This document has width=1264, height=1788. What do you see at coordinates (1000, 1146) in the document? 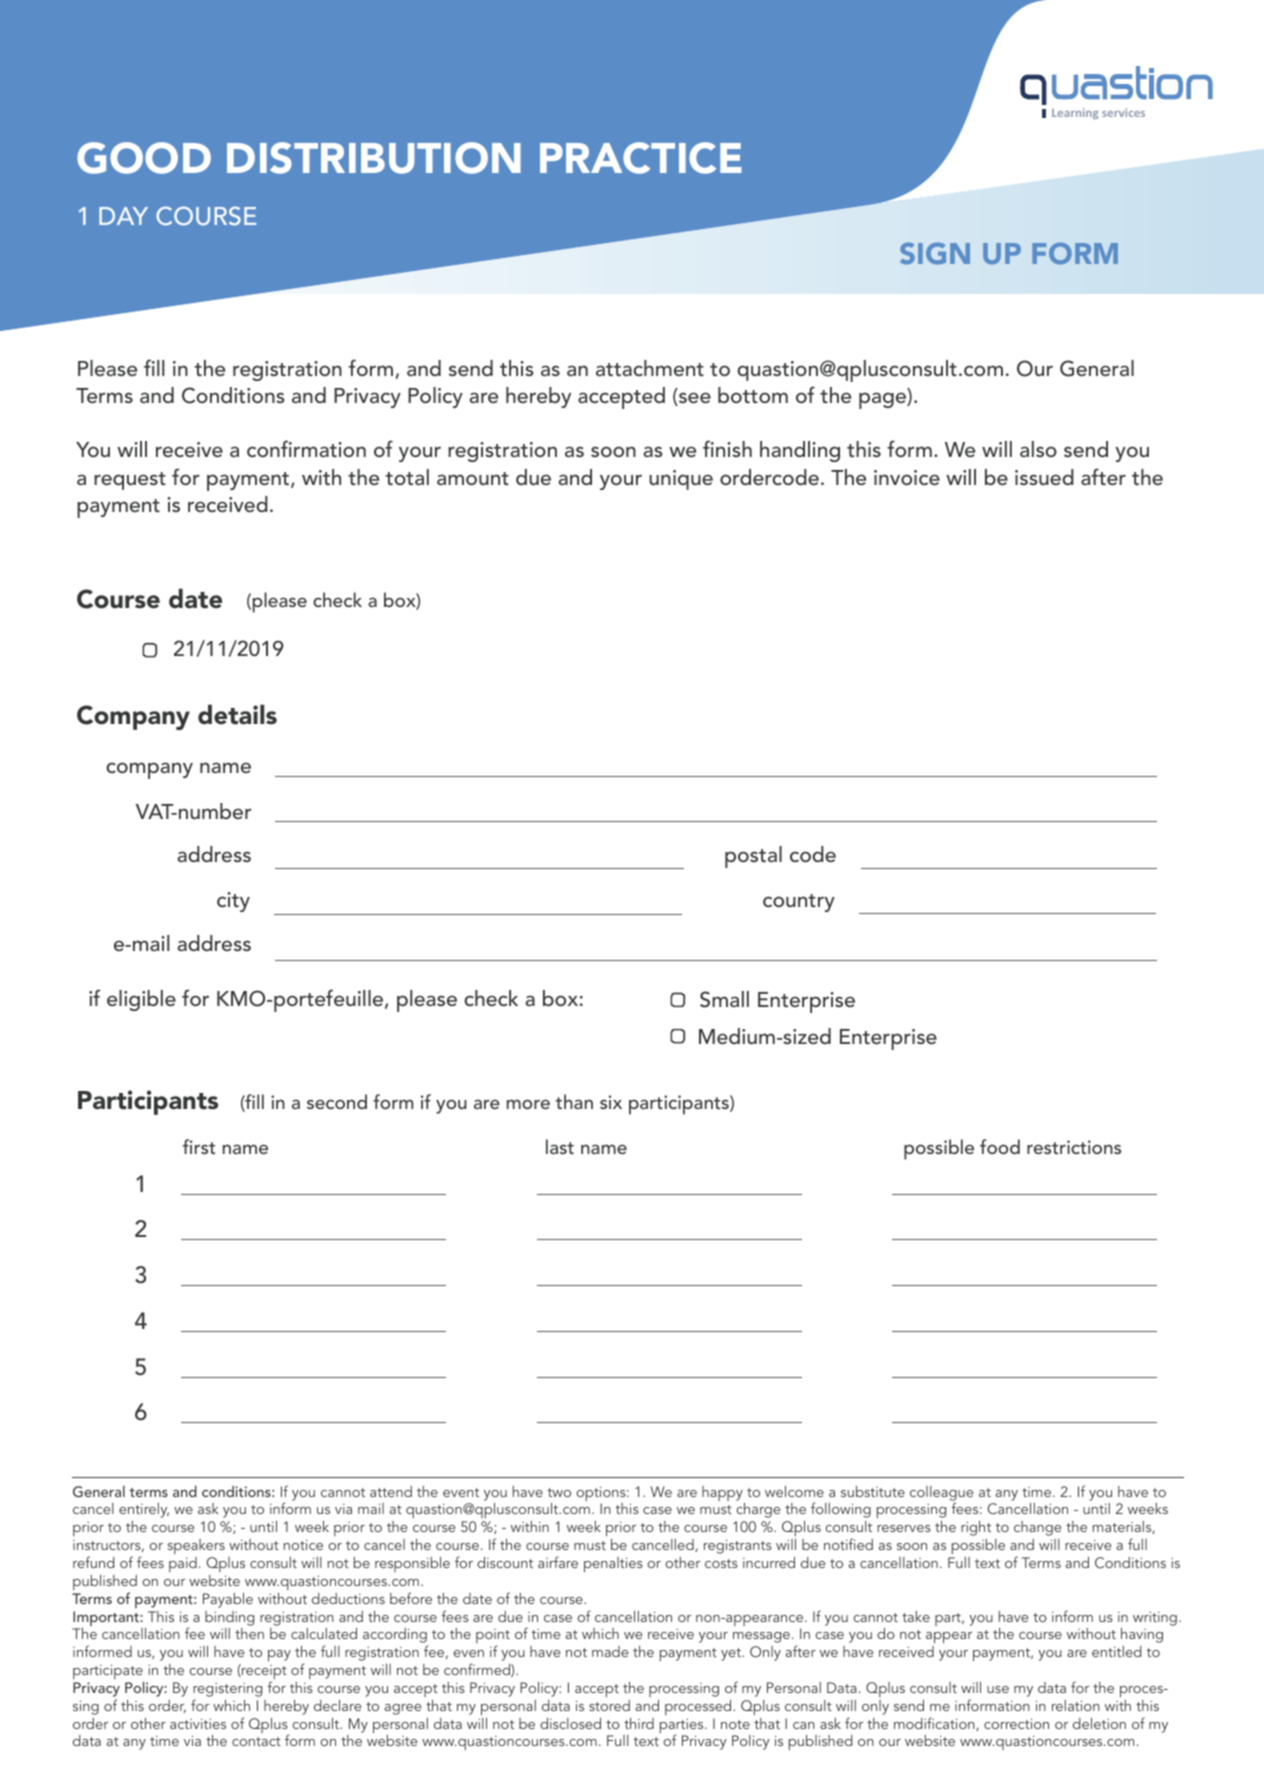
I see `food` at bounding box center [1000, 1146].
